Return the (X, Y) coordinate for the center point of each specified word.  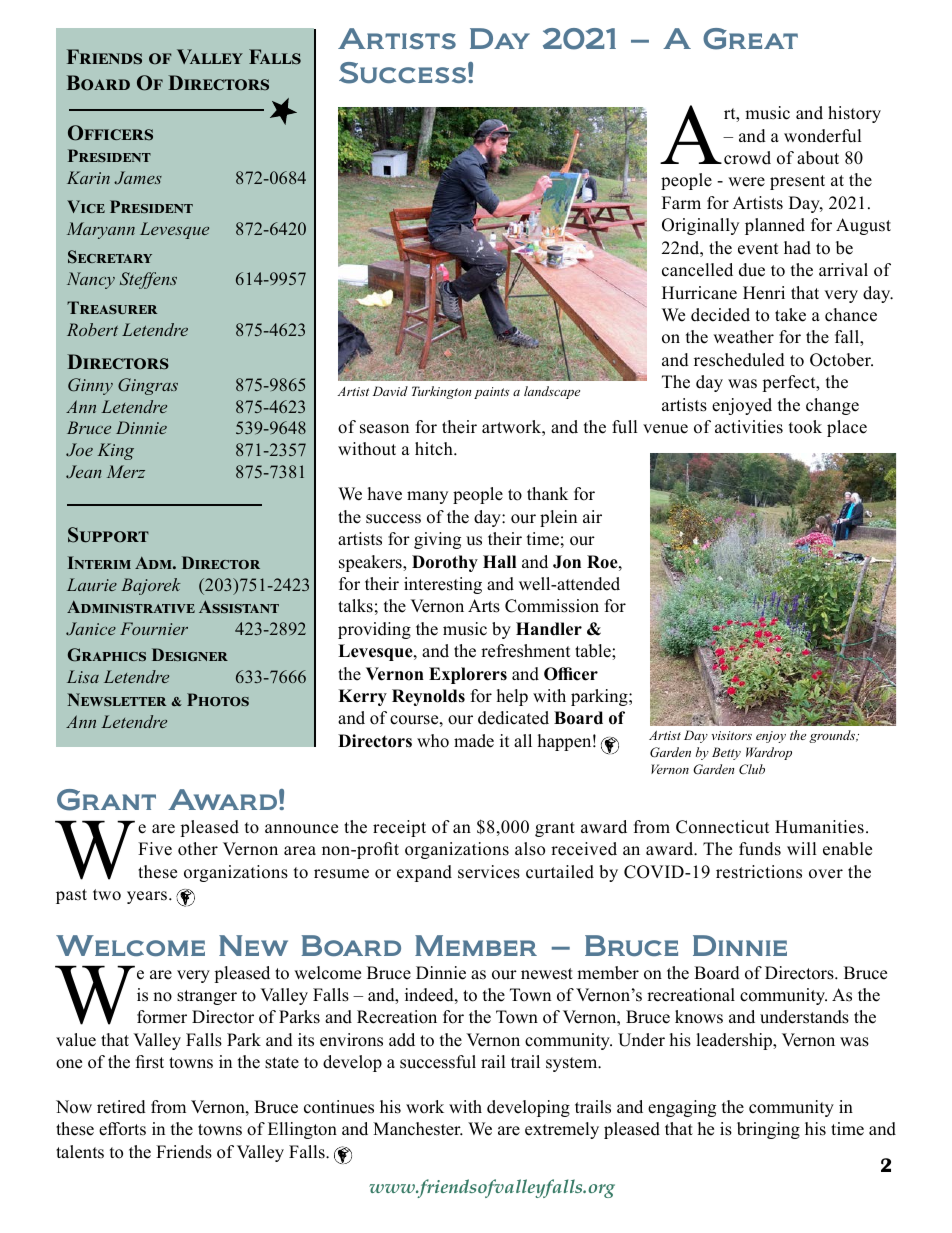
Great (750, 39)
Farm (681, 202)
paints (491, 393)
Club (752, 769)
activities (749, 427)
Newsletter (117, 699)
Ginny (90, 386)
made (474, 741)
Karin (88, 177)
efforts (122, 1129)
